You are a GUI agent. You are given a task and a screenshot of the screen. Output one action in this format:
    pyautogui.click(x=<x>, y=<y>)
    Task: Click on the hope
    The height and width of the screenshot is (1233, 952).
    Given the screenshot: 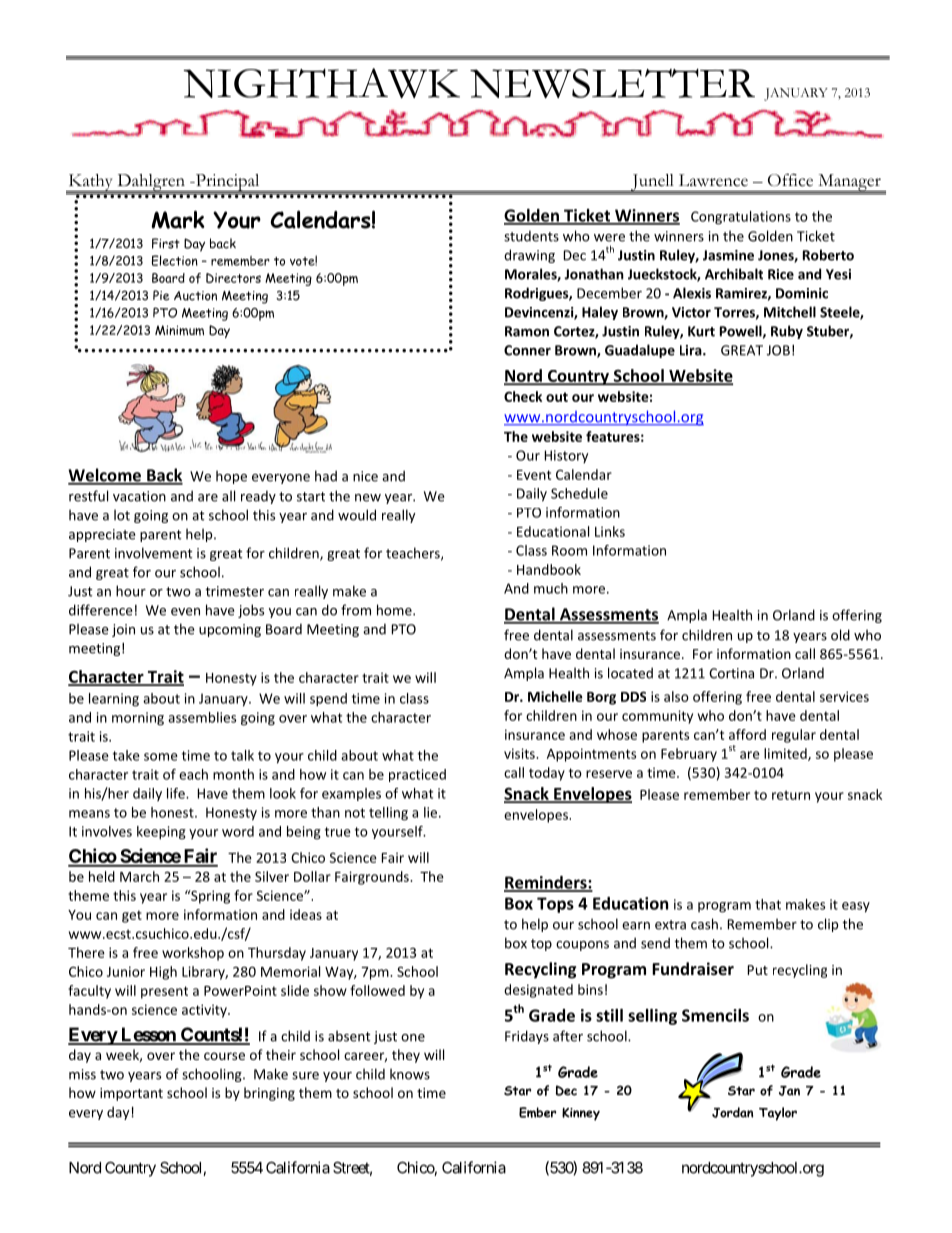 What is the action you would take?
    pyautogui.click(x=231, y=477)
